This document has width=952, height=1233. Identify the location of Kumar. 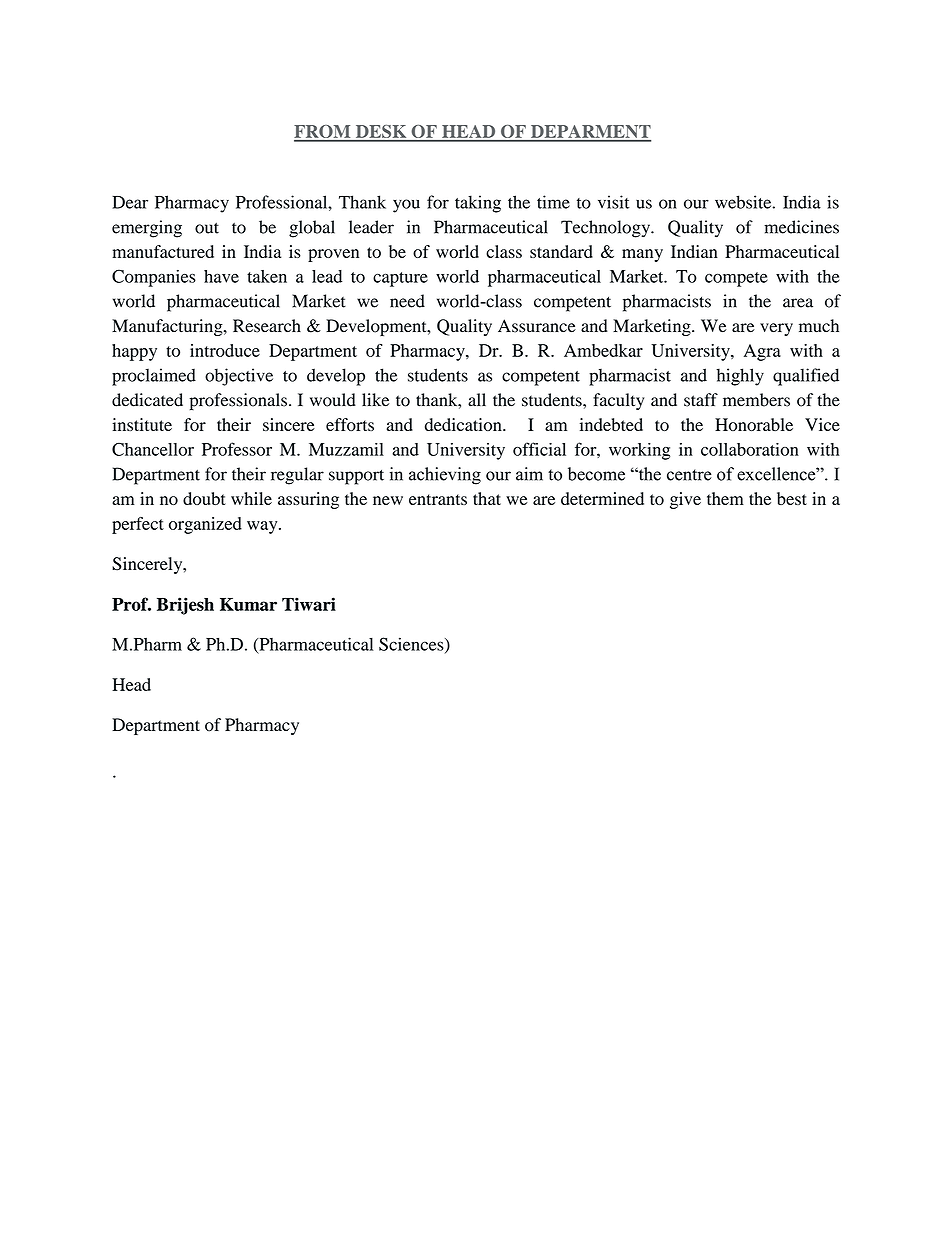
(248, 604).
